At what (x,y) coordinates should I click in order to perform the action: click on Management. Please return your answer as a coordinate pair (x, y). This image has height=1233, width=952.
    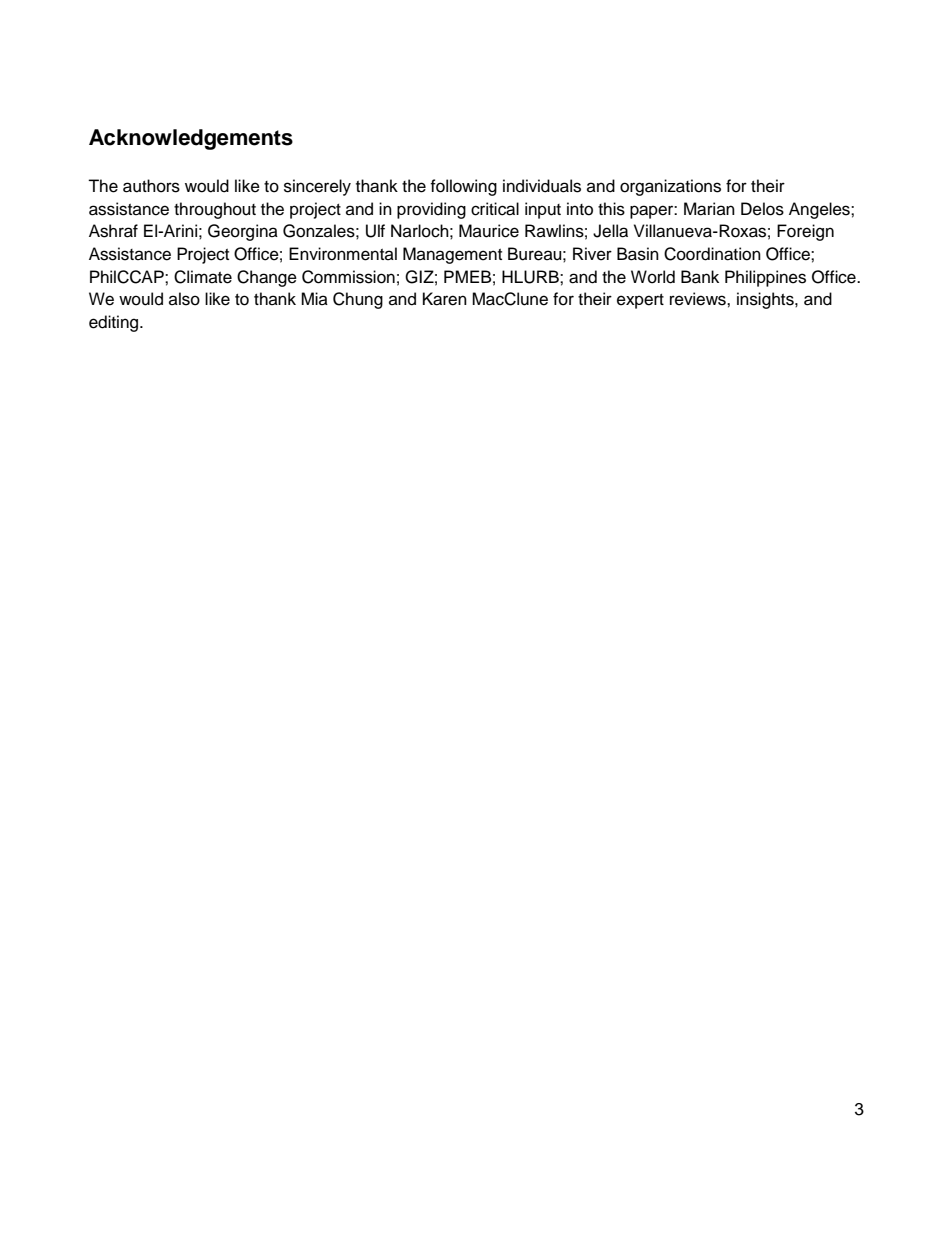
    Looking at the image, I should click on (452, 255).
